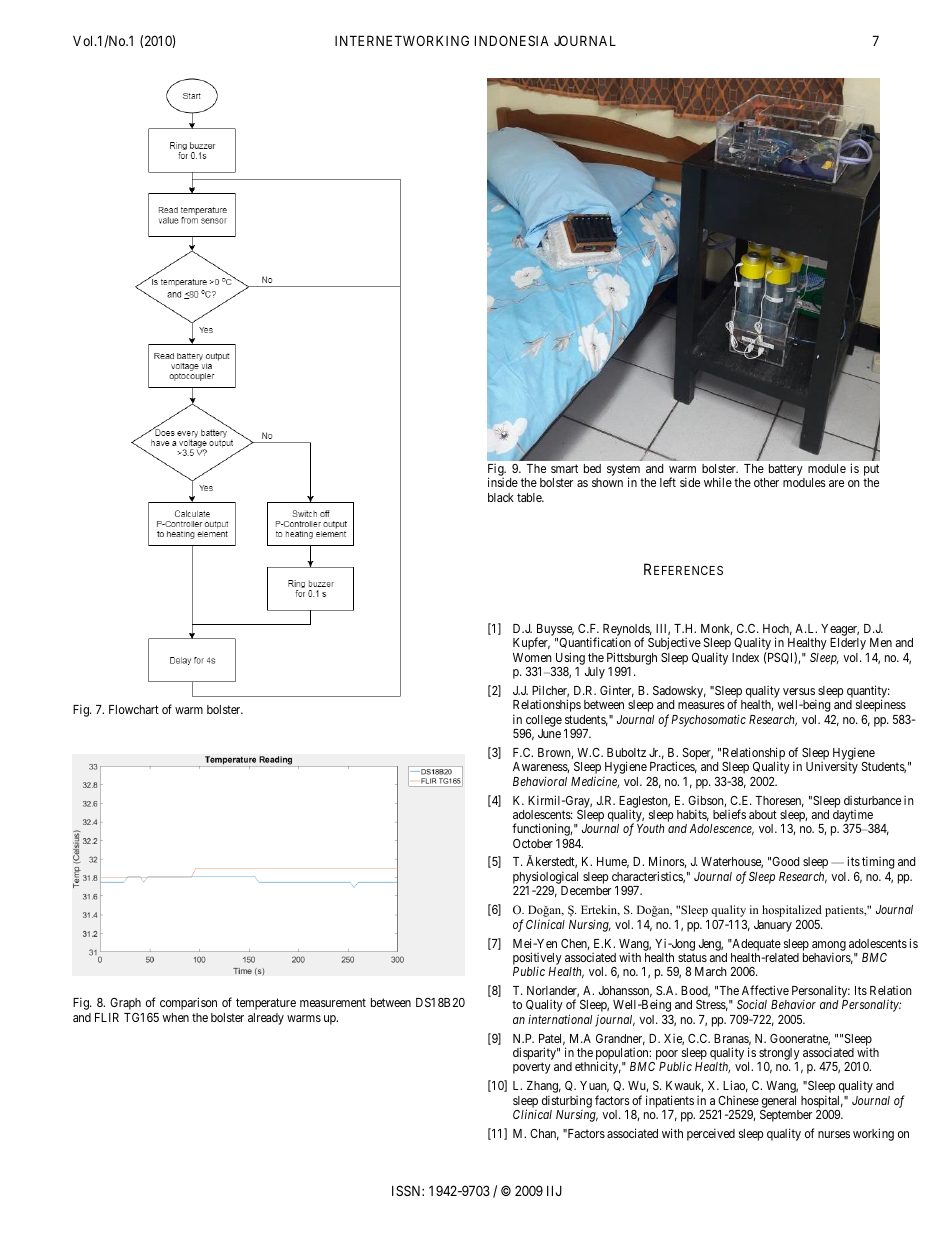 Image resolution: width=952 pixels, height=1233 pixels. I want to click on bed, so click(592, 468).
